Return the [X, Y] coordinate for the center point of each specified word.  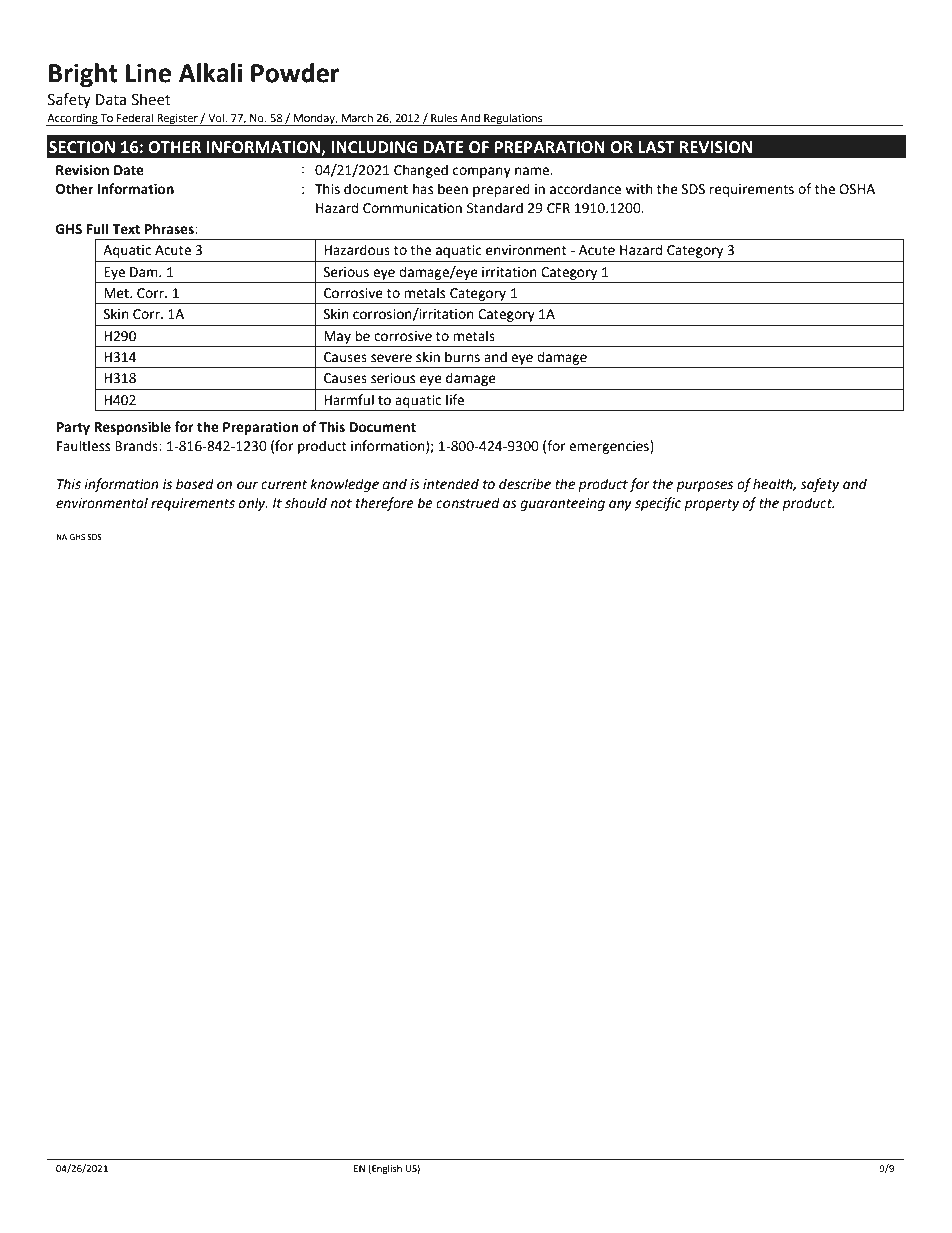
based [195, 484]
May [337, 337]
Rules [444, 118]
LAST [656, 147]
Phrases [170, 229]
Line [148, 73]
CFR [558, 208]
